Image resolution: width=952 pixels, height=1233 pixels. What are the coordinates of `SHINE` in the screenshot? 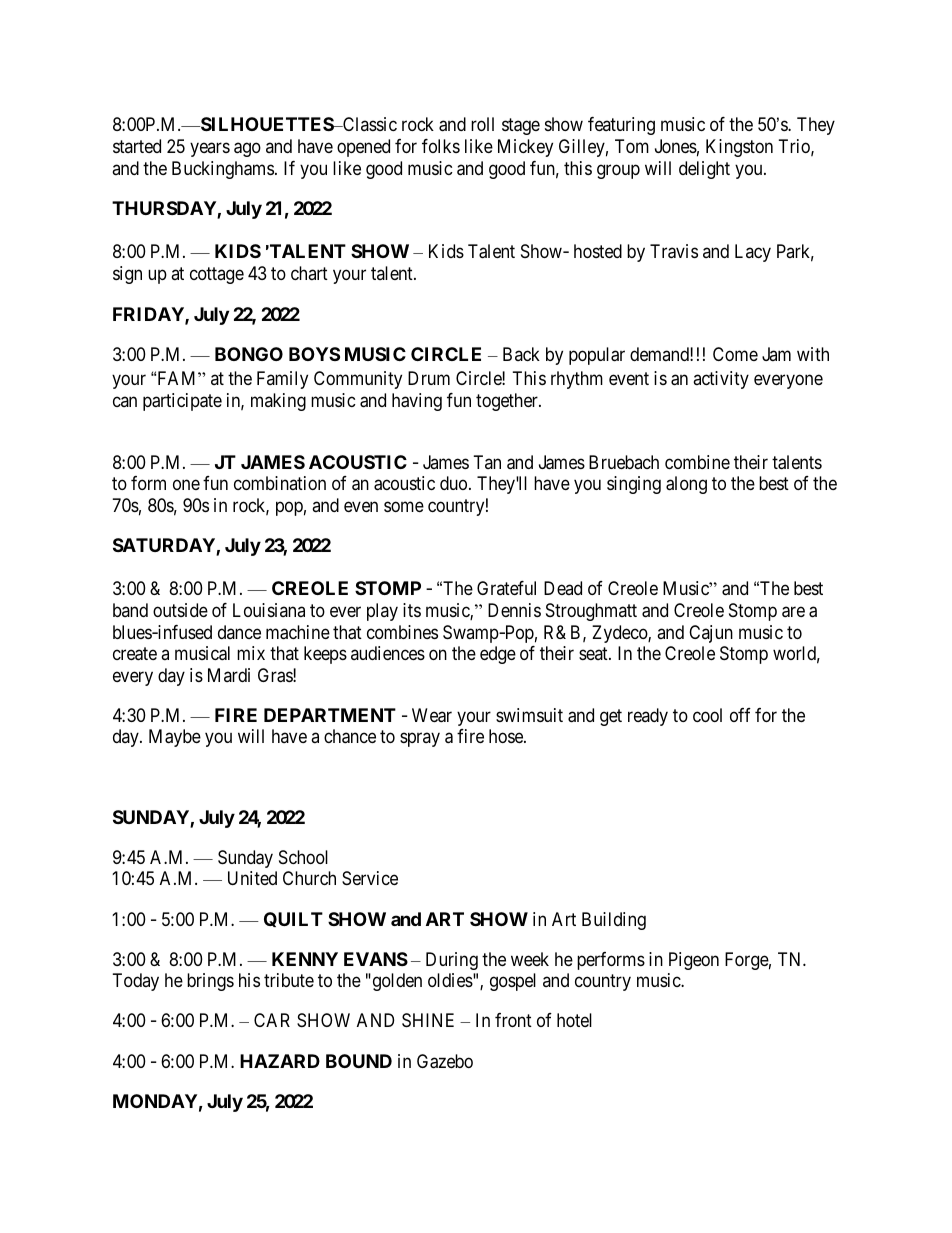 It's located at (428, 1020).
